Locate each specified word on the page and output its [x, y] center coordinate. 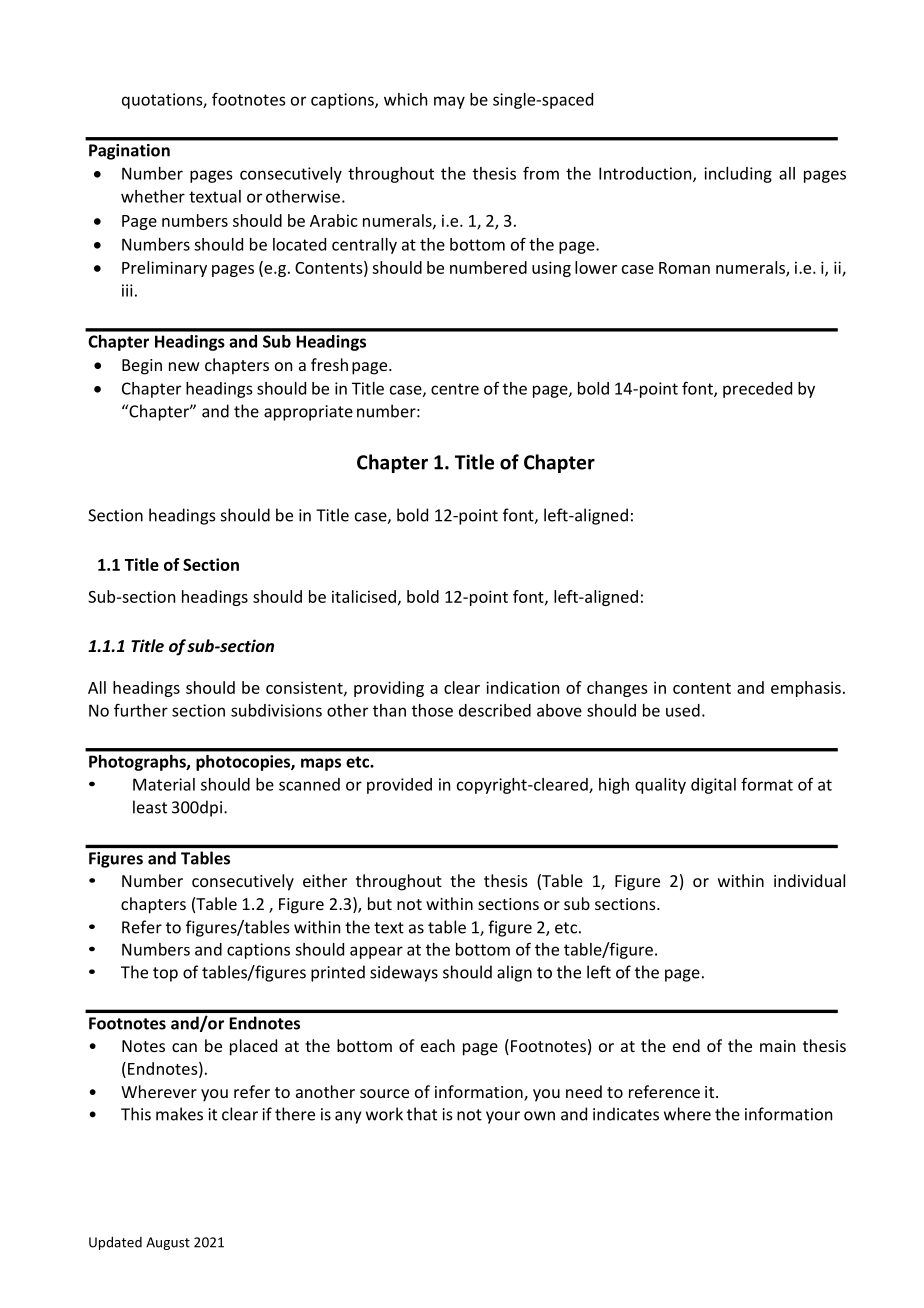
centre [455, 389]
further [141, 710]
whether [153, 196]
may [449, 102]
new [184, 366]
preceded [757, 390]
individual [809, 880]
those [432, 710]
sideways [404, 973]
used [683, 710]
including [738, 175]
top [165, 974]
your [503, 1117]
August [168, 1243]
